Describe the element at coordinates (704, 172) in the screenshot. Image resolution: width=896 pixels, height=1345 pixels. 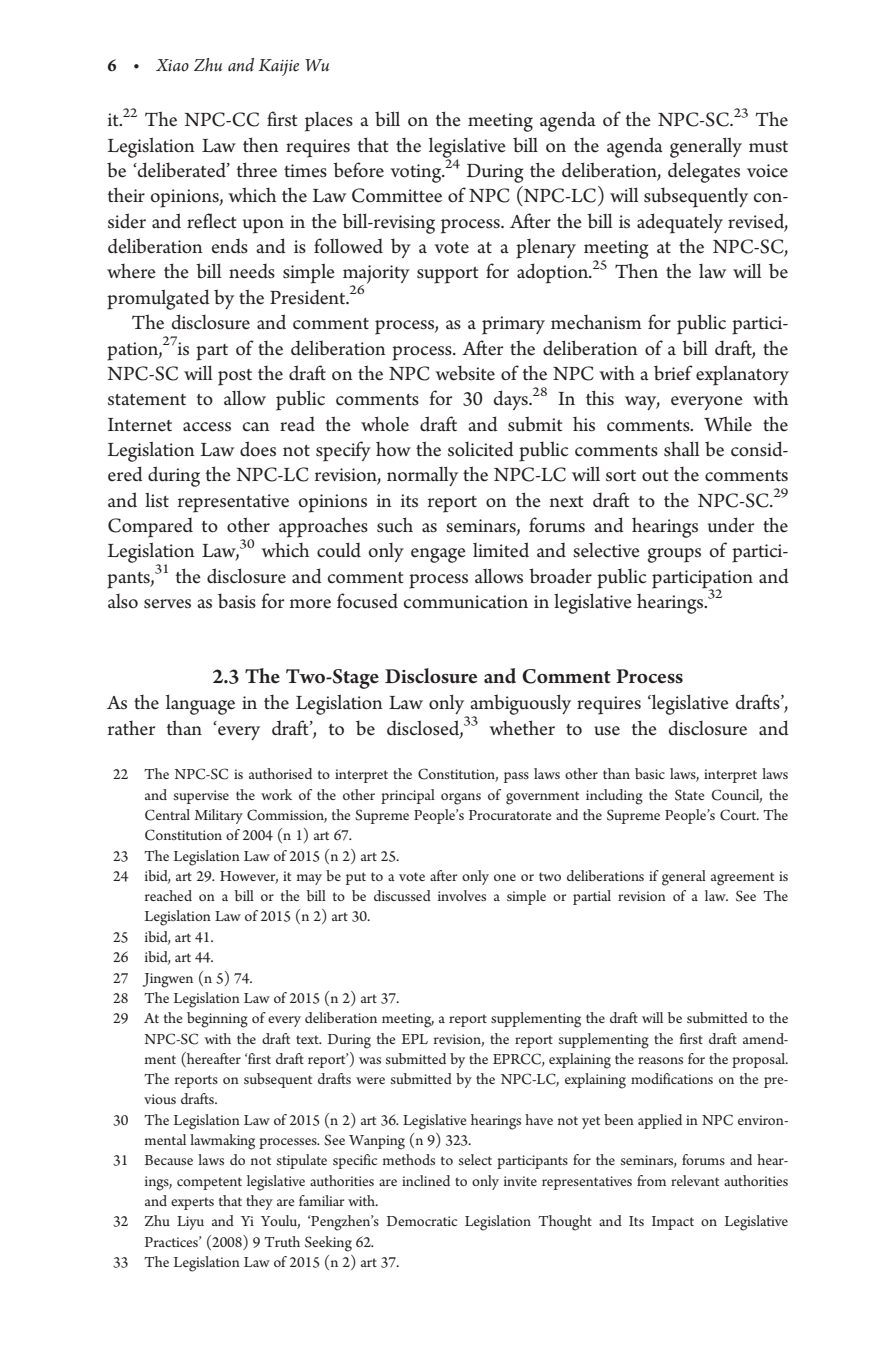
I see `delegates` at that location.
